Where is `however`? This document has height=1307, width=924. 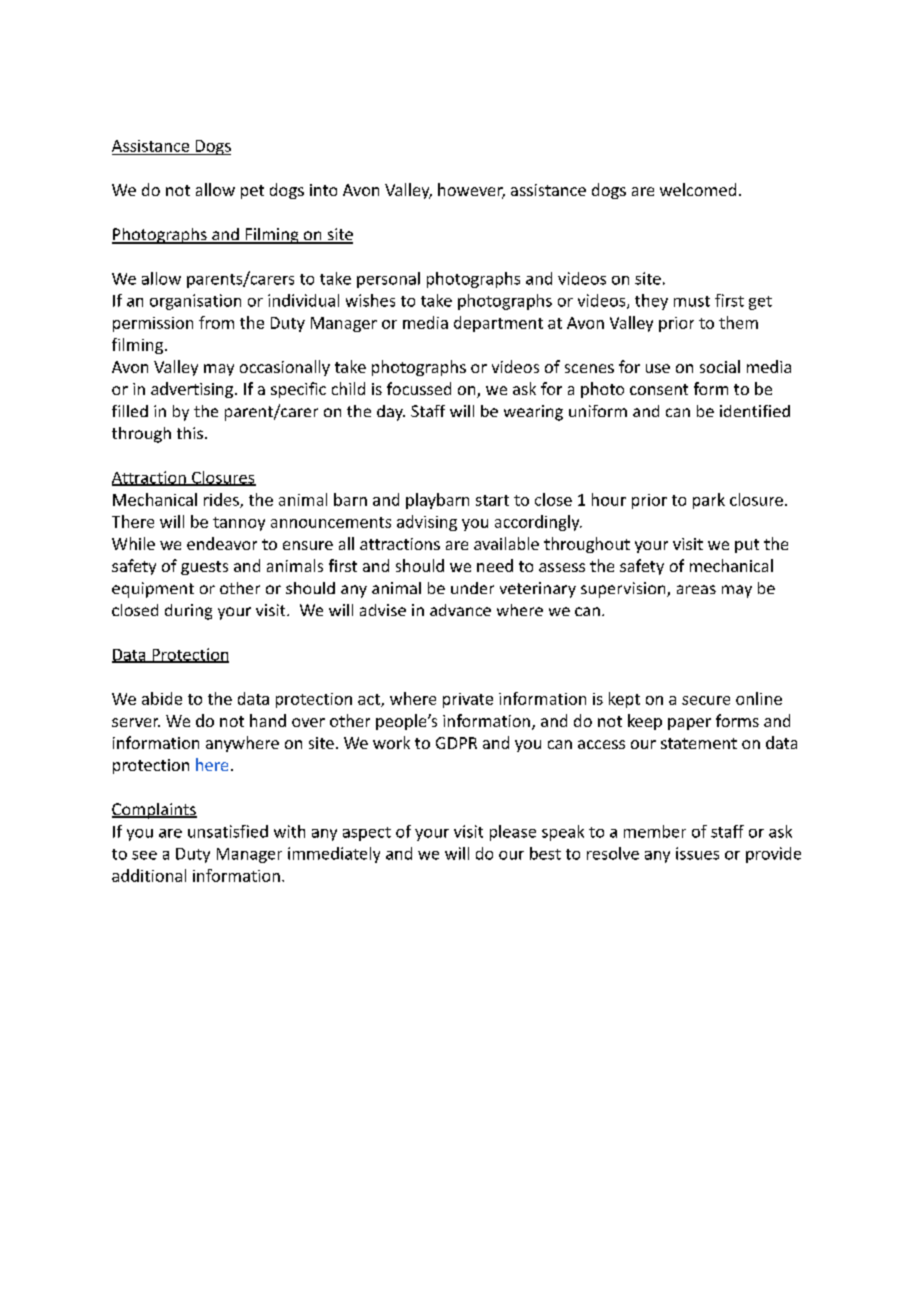
however is located at coordinates (471, 191).
